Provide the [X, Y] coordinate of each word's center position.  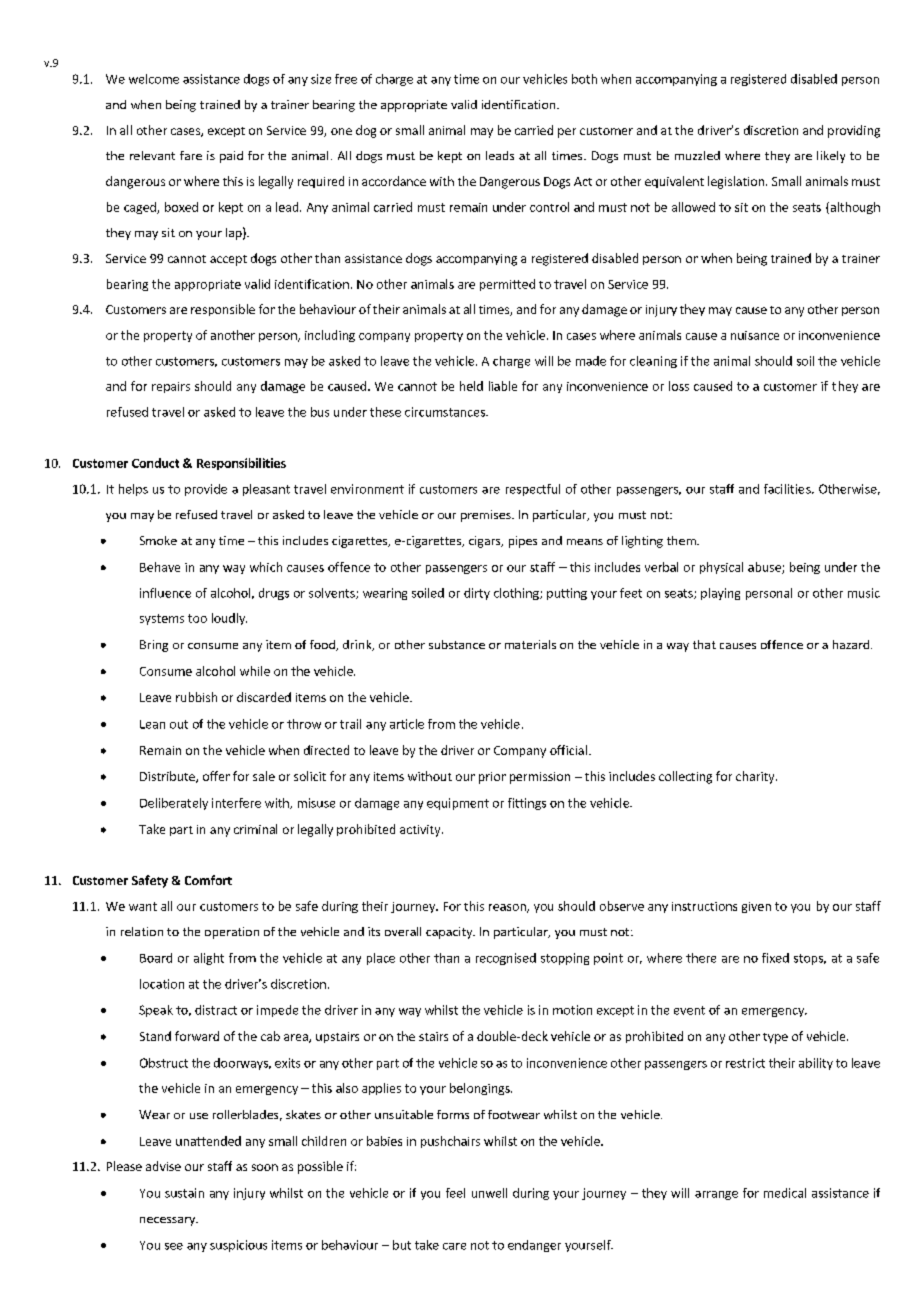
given [756, 907]
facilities [788, 489]
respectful [533, 490]
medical [785, 1193]
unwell [489, 1193]
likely [831, 157]
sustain [184, 1193]
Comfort [208, 880]
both [584, 79]
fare [191, 155]
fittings [527, 804]
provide [206, 490]
